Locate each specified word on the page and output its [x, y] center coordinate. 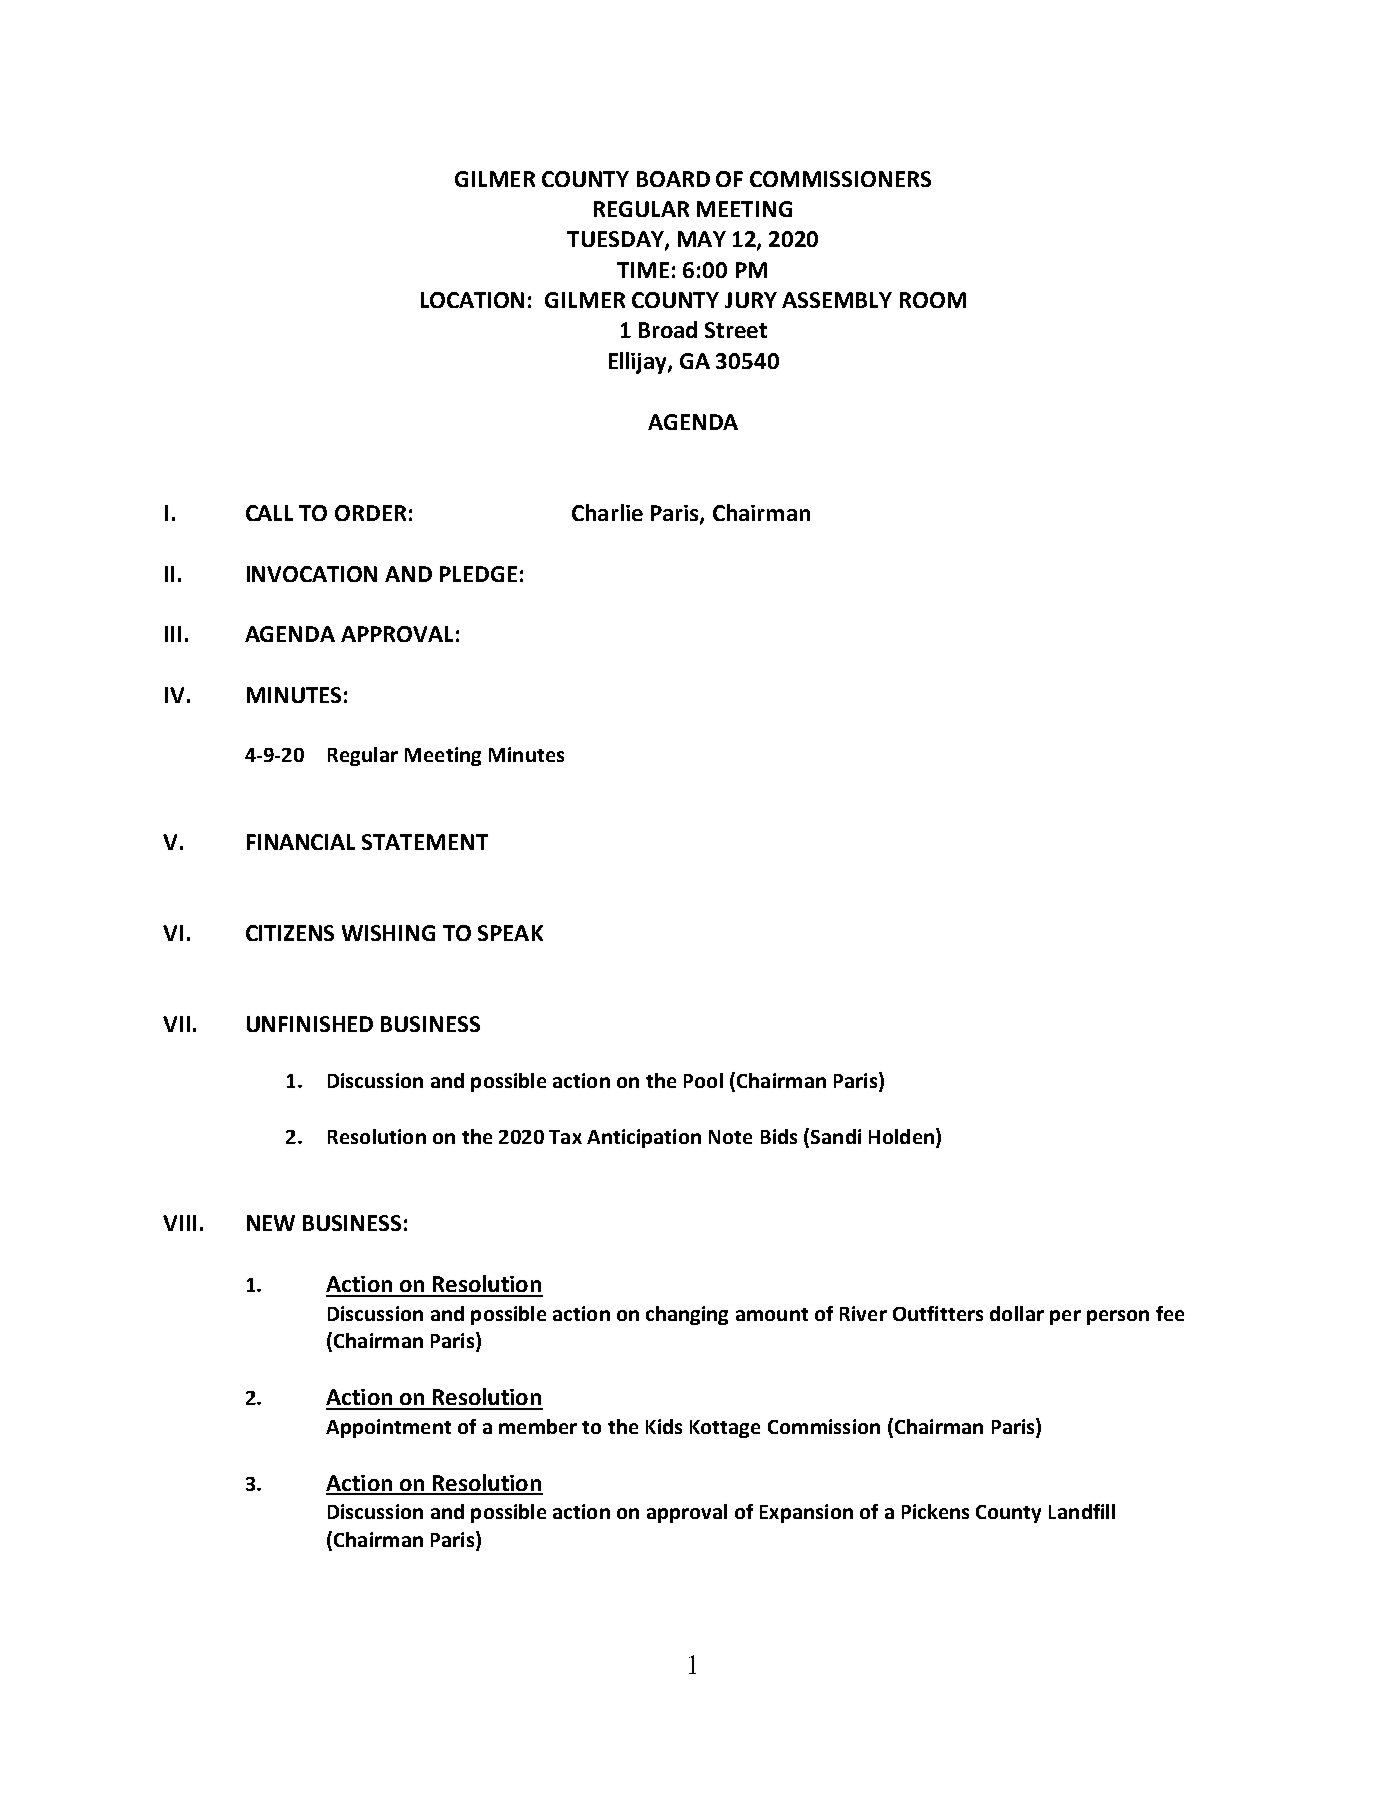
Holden [901, 1136]
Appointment [388, 1428]
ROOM [933, 300]
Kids [664, 1426]
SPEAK [510, 933]
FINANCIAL [301, 842]
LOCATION [472, 300]
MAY [702, 239]
